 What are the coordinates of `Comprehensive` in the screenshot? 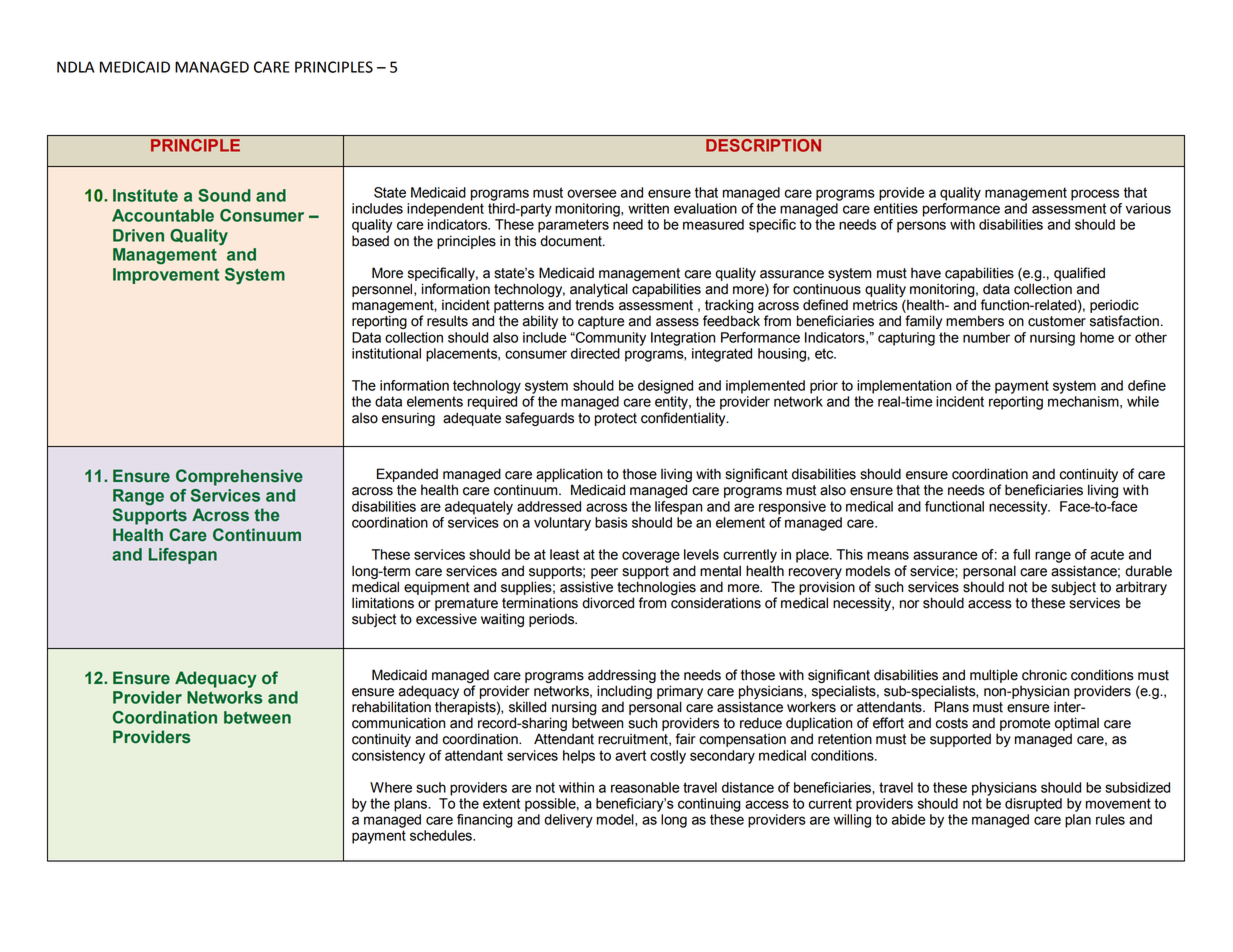 It's located at (239, 477).
